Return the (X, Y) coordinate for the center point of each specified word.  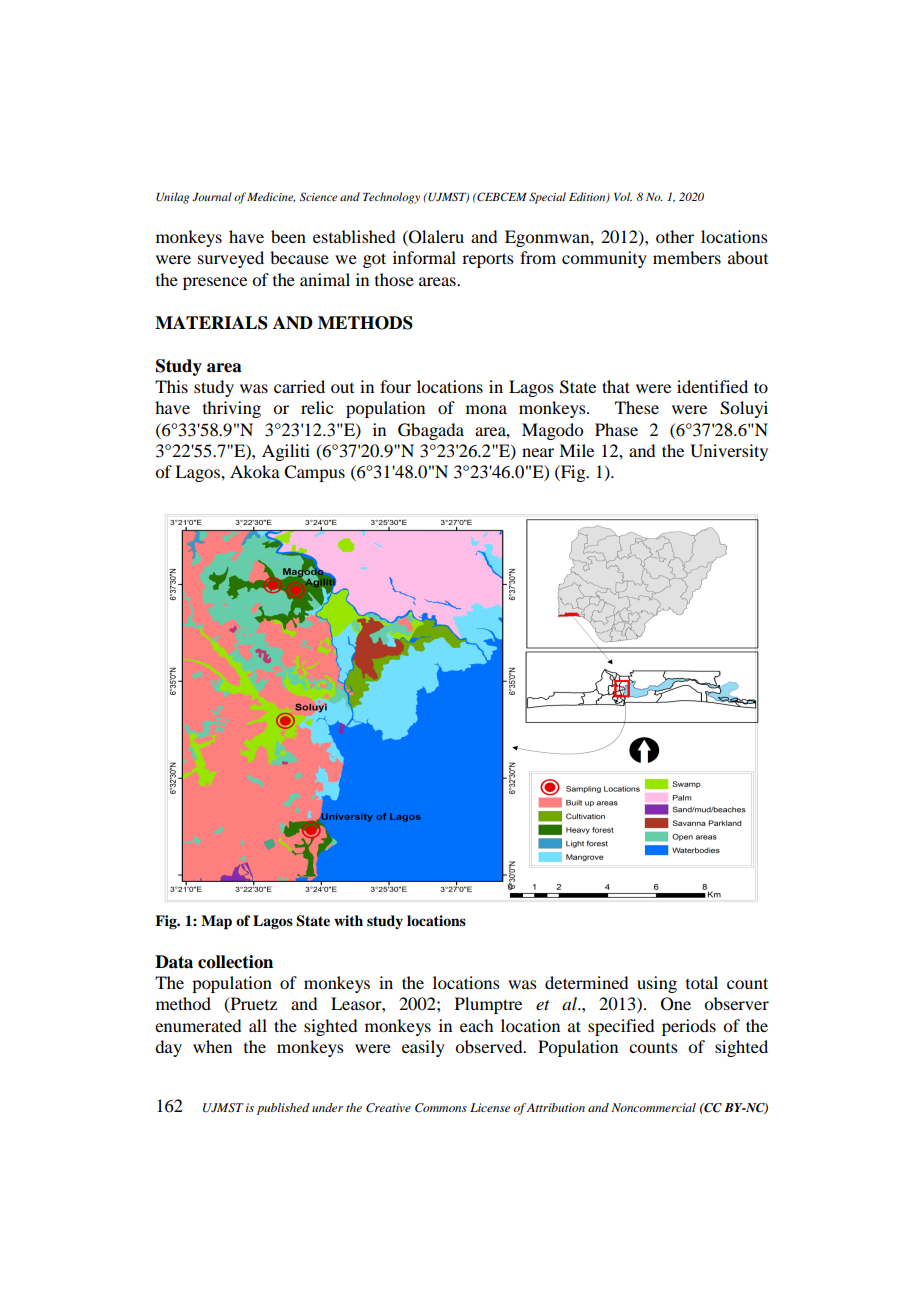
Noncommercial (653, 1107)
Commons (441, 1108)
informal (424, 257)
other (675, 236)
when (212, 1046)
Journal (212, 196)
